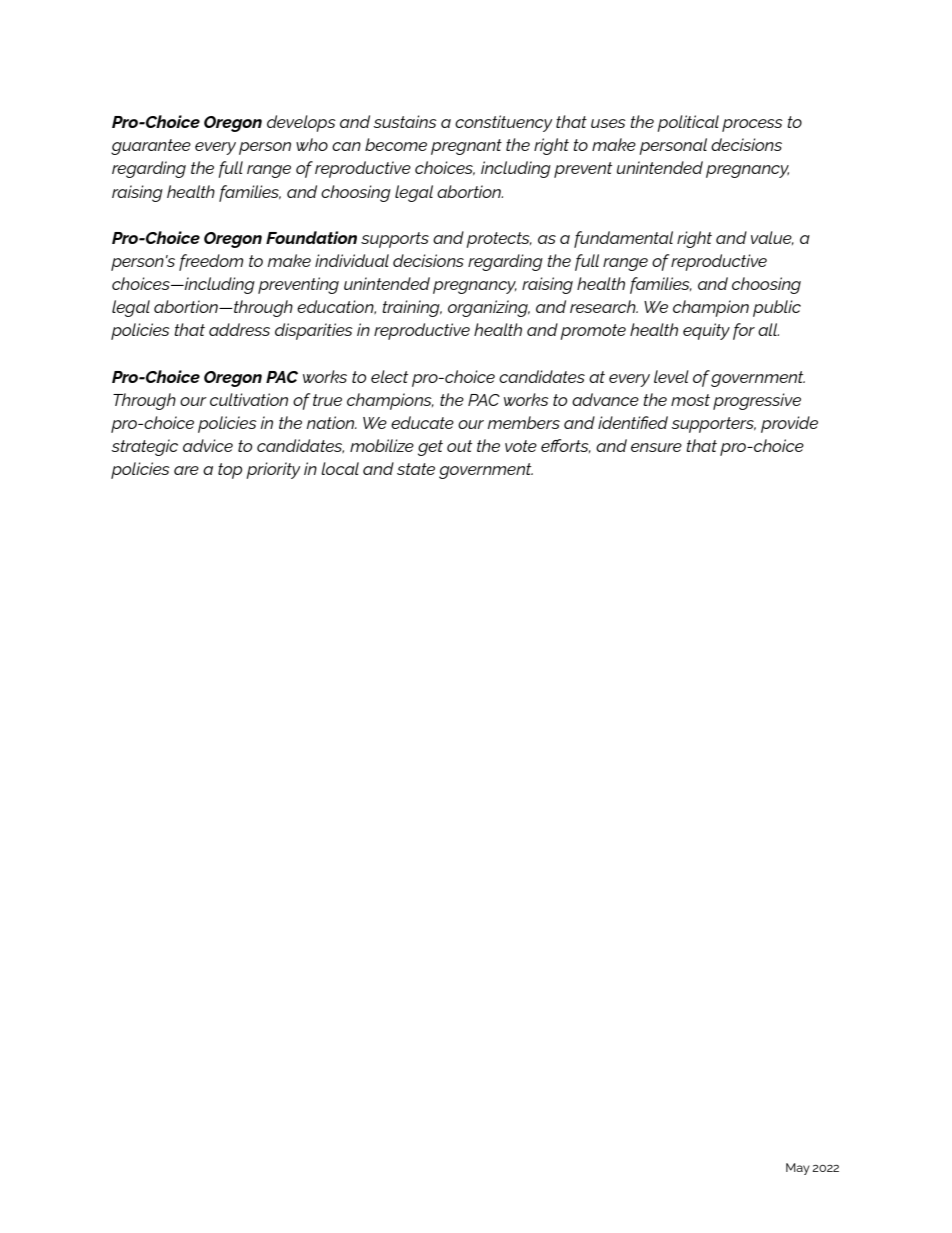  I want to click on guarantee, so click(151, 147).
